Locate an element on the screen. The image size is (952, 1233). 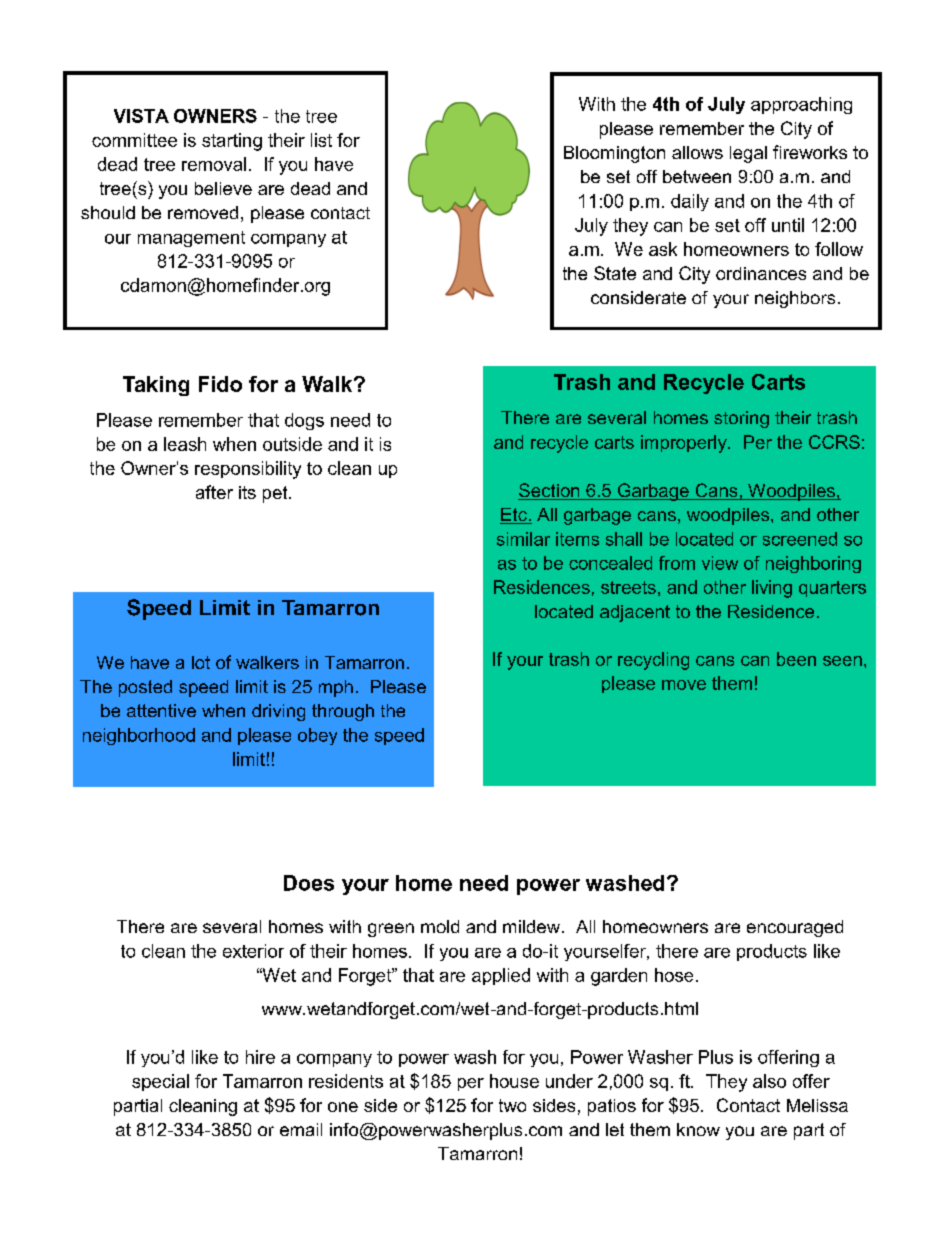
lot is located at coordinates (201, 662).
